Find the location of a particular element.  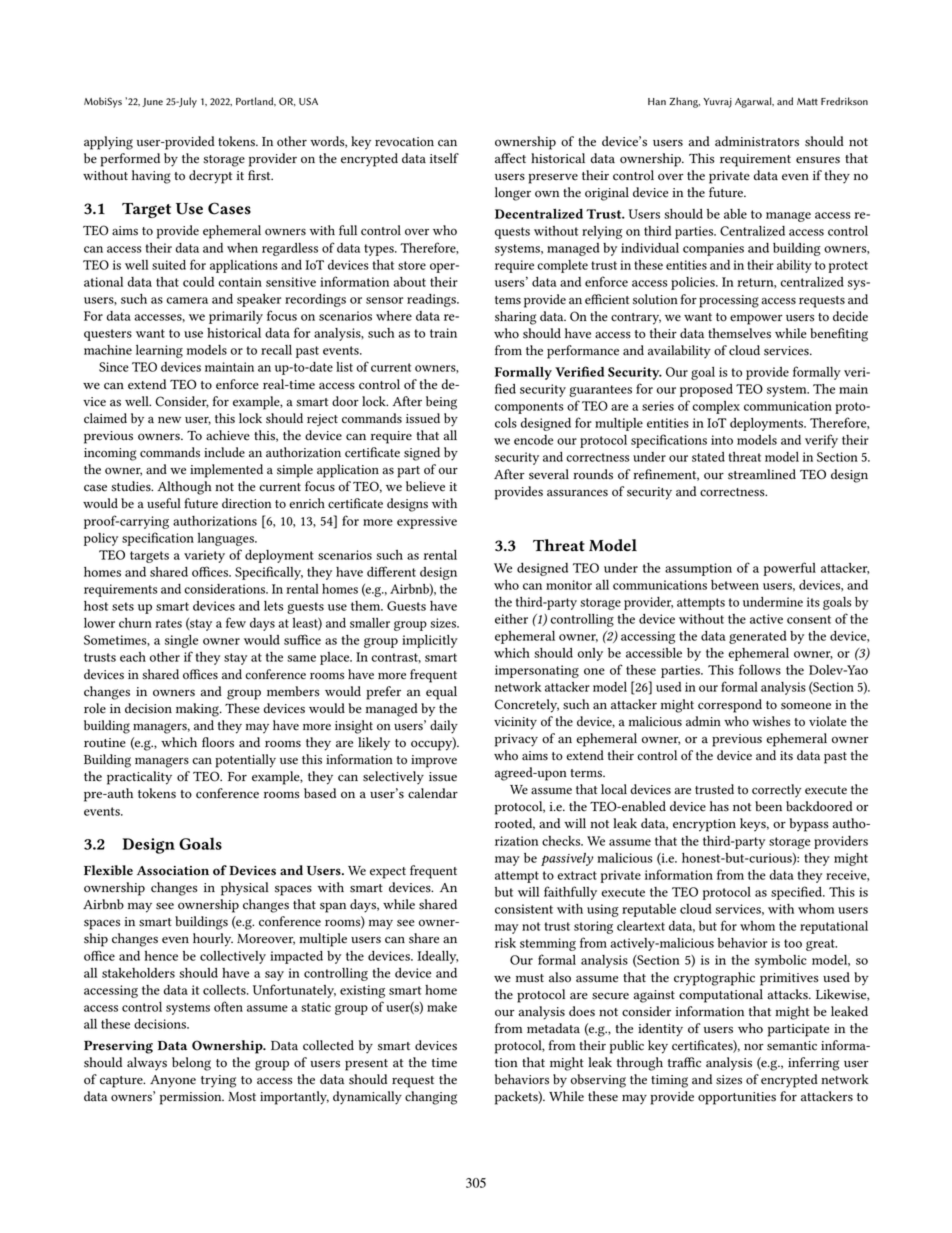

belong is located at coordinates (191, 1064).
